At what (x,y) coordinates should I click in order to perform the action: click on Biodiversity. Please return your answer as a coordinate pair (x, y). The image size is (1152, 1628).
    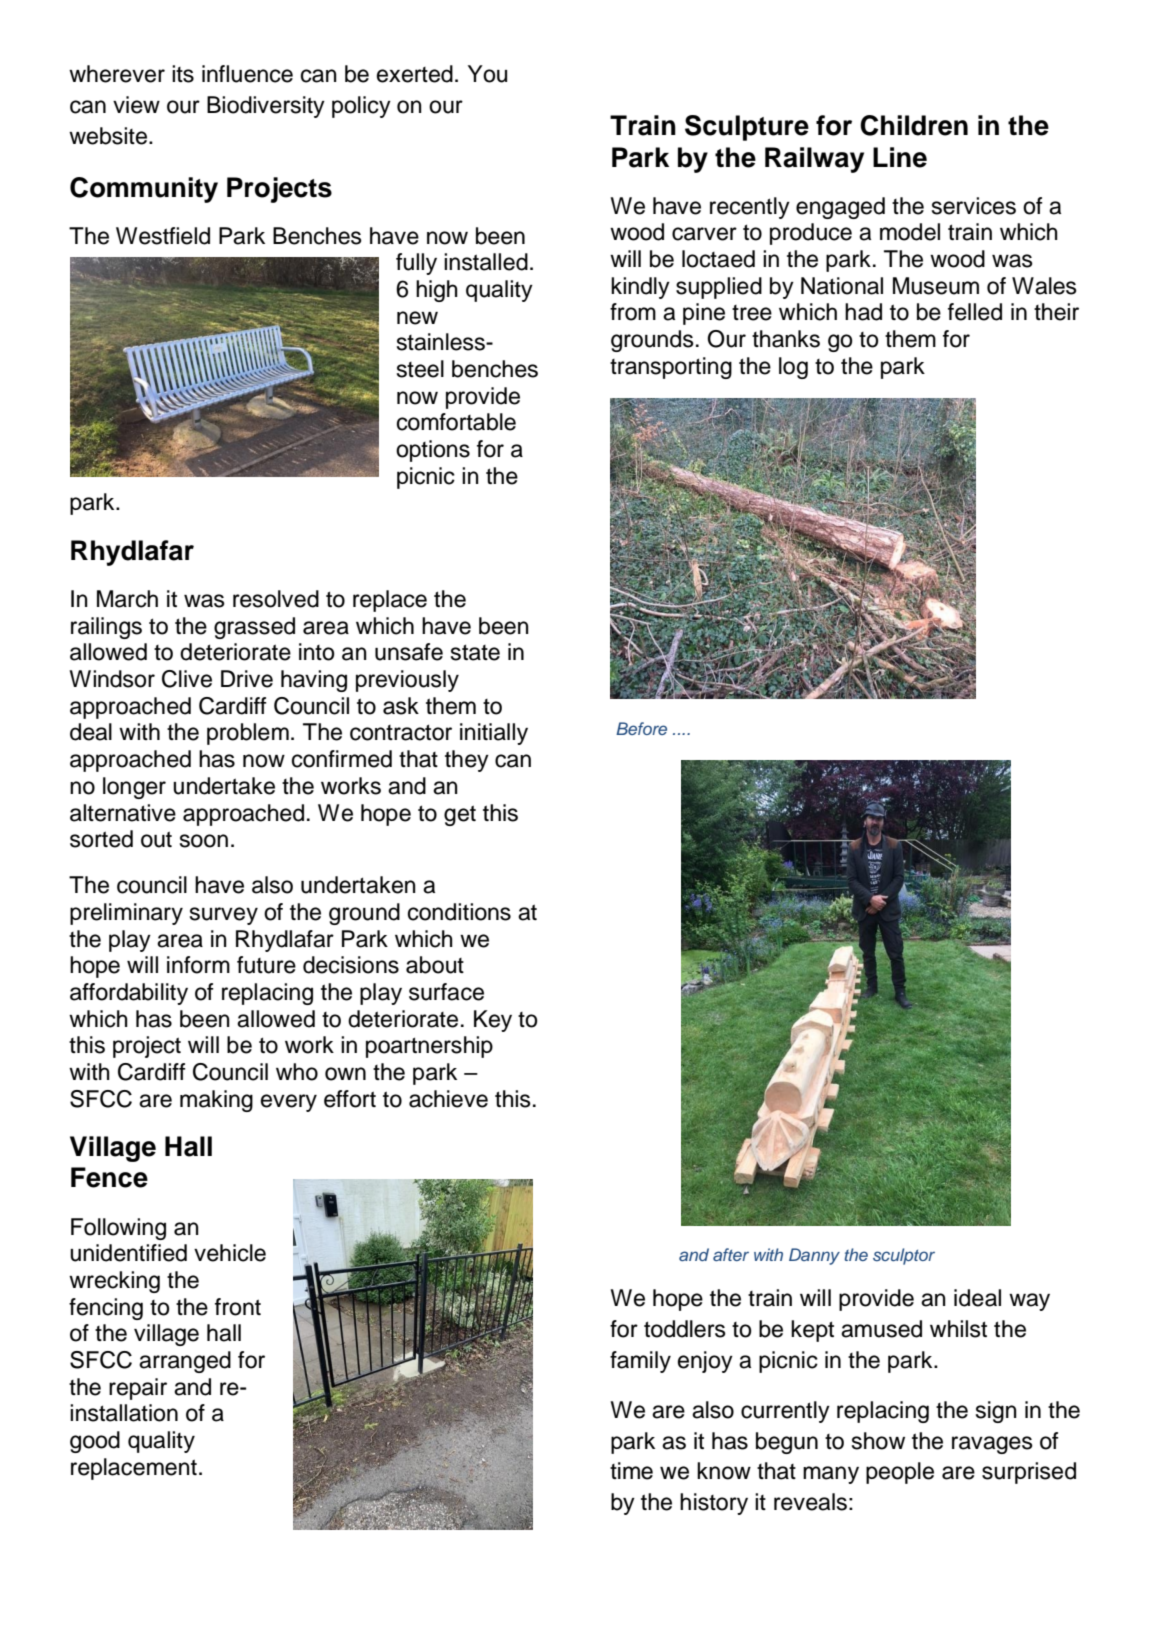
    Looking at the image, I should click on (266, 107).
